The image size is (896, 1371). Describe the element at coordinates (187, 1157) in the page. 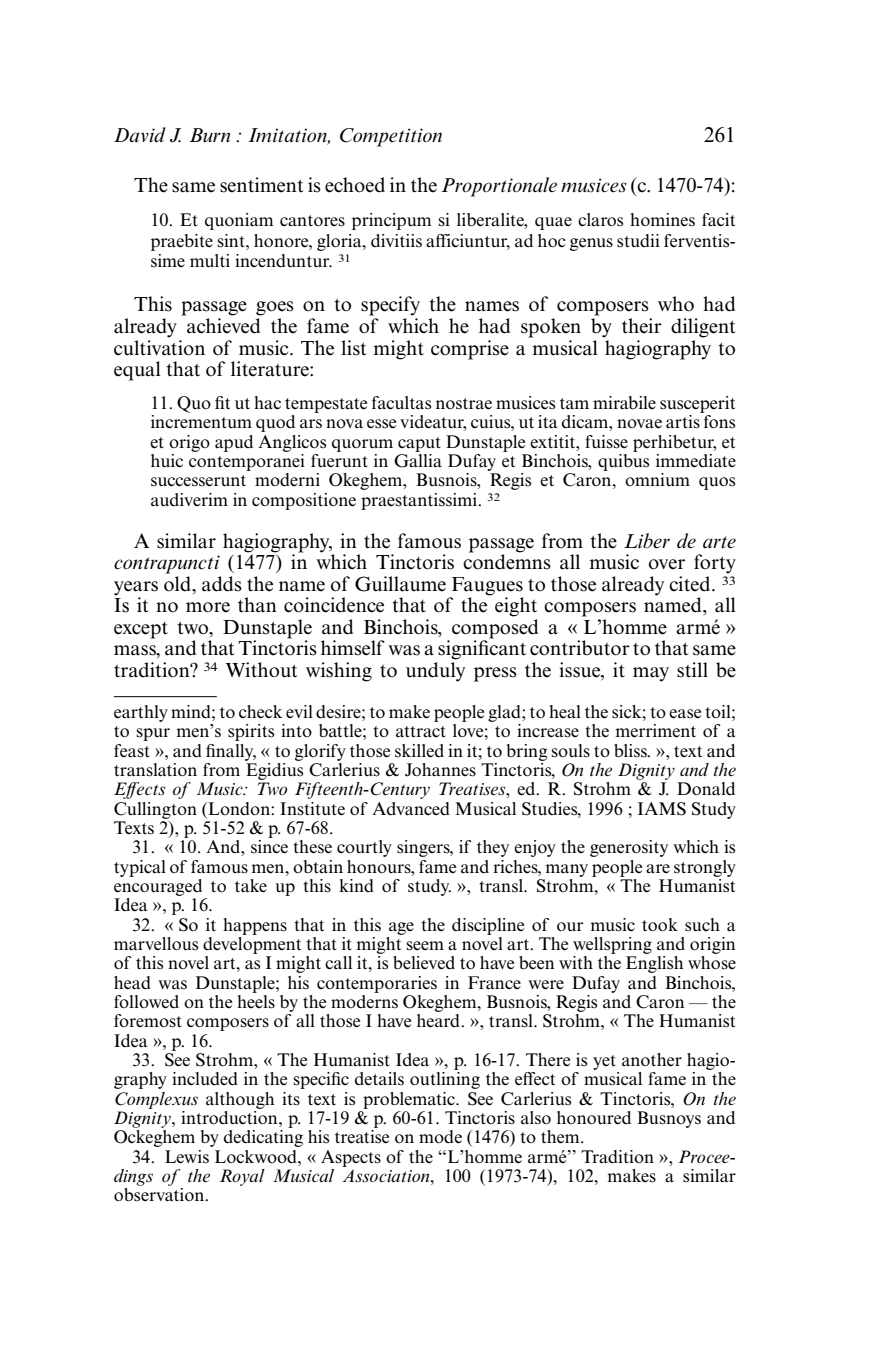

I see `Lewis` at that location.
